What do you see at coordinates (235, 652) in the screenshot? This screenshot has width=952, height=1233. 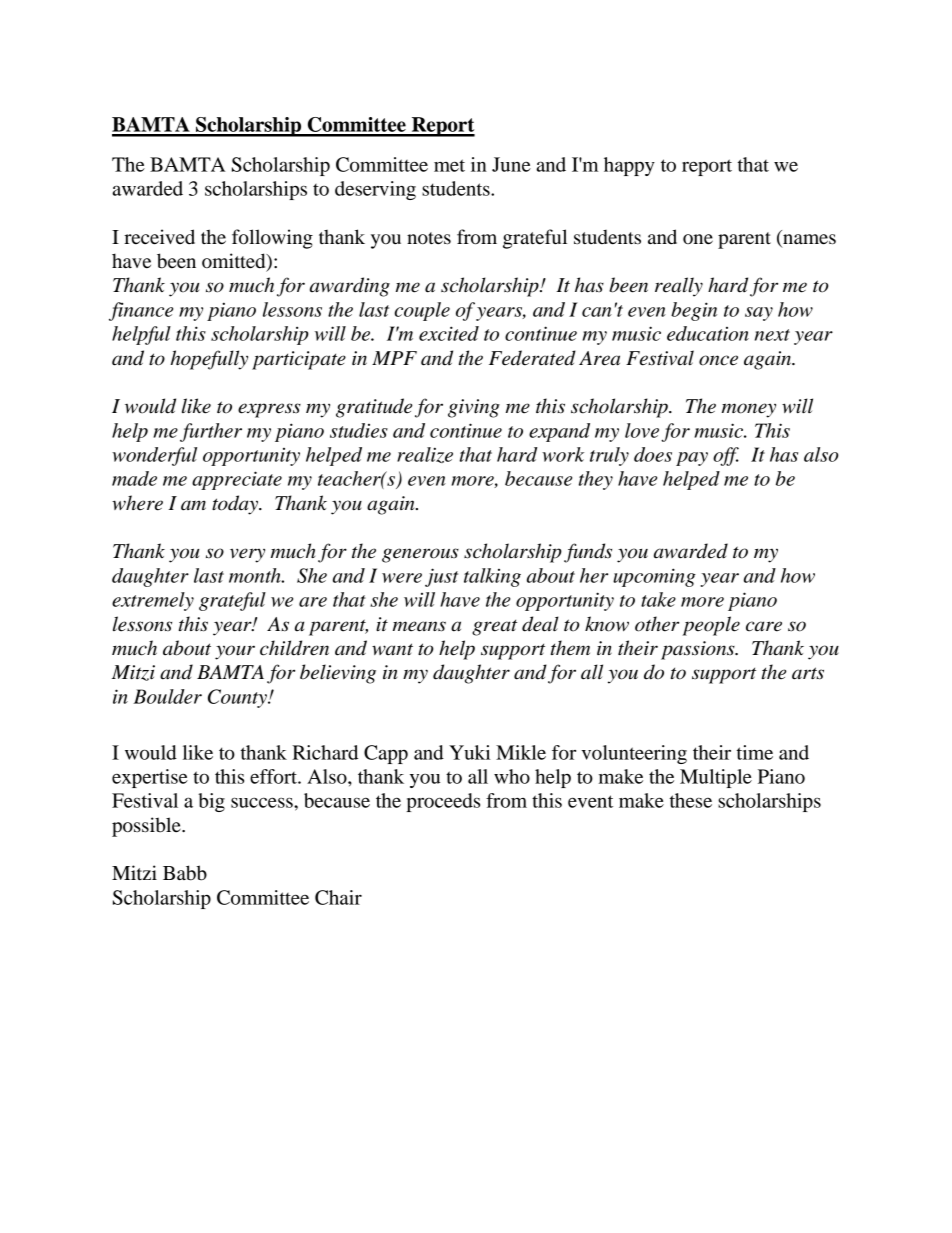 I see `your` at bounding box center [235, 652].
